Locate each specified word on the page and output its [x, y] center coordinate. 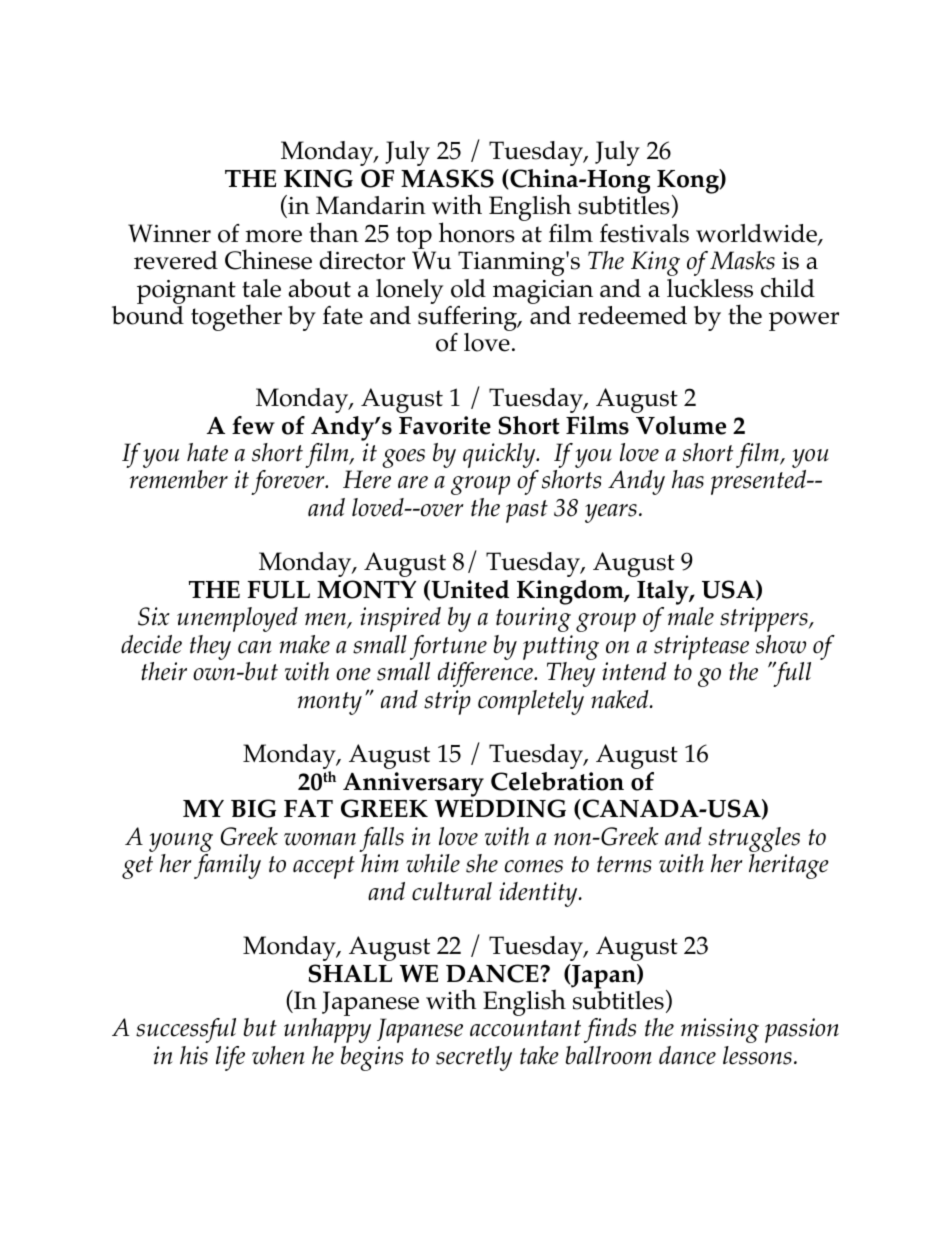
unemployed [237, 619]
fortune [448, 647]
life [230, 1058]
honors [477, 232]
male [691, 616]
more [274, 236]
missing [720, 1030]
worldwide [757, 234]
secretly [474, 1058]
